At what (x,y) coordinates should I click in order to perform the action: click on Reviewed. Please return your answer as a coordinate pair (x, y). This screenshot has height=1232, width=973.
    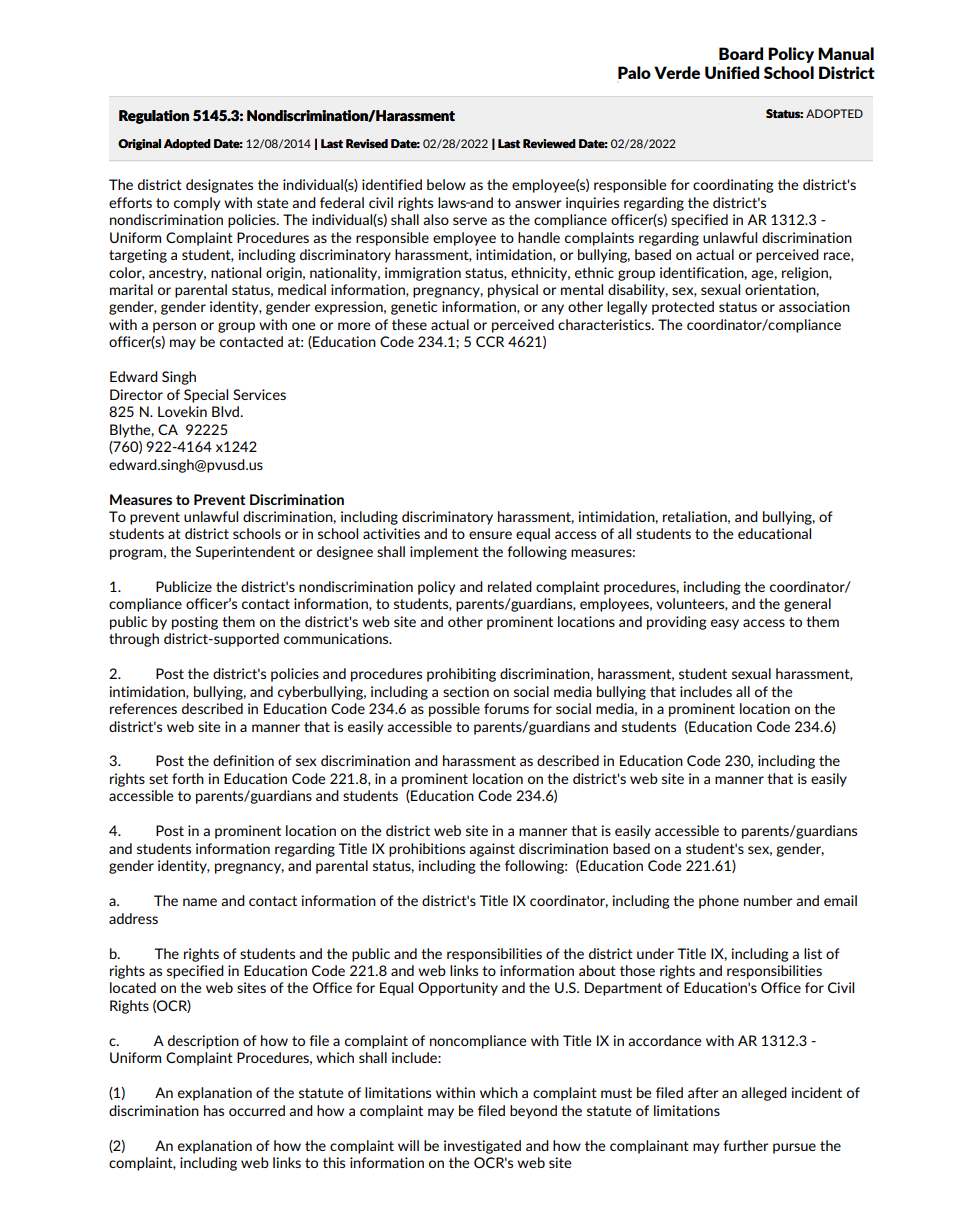
    Looking at the image, I should click on (549, 143).
